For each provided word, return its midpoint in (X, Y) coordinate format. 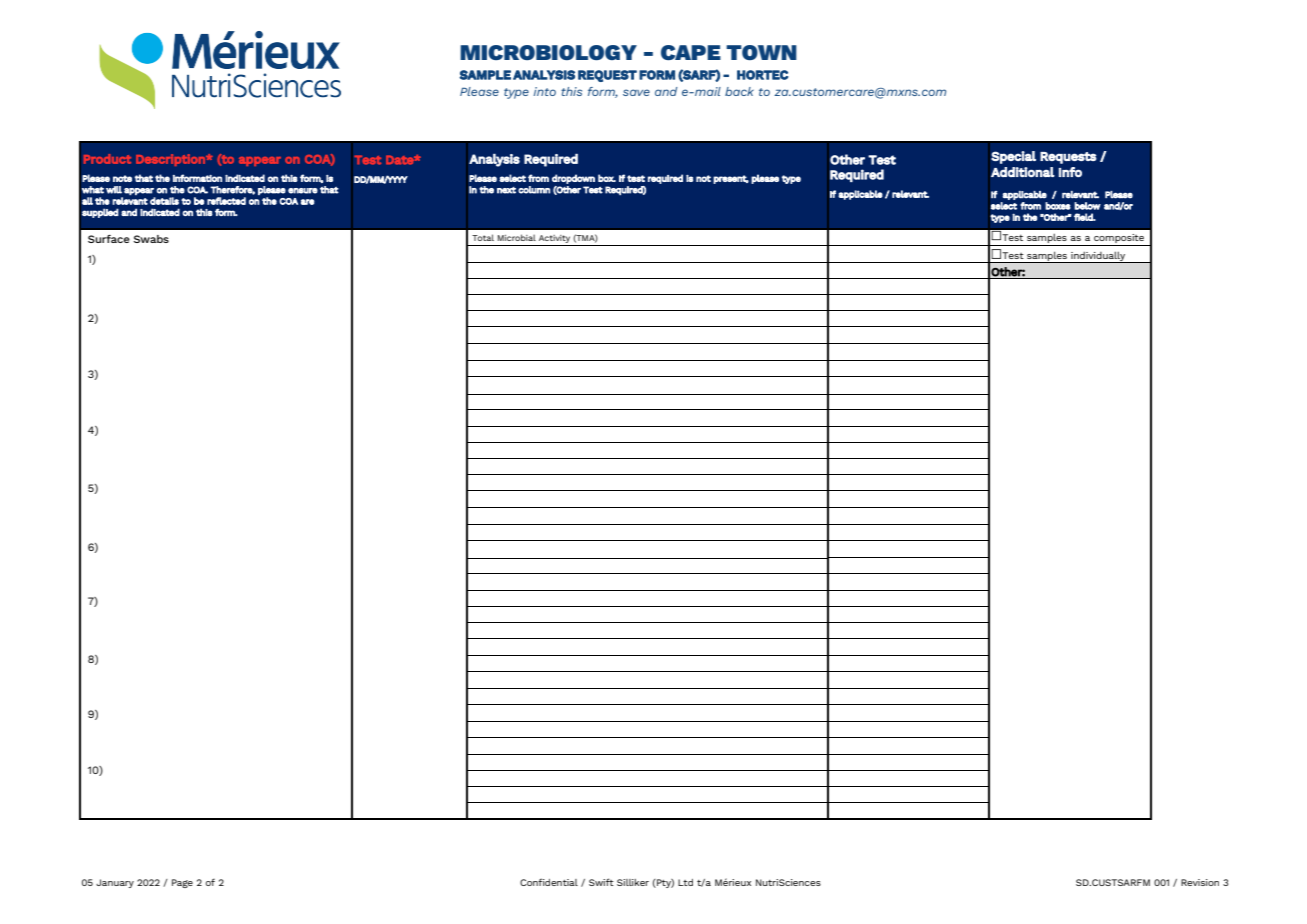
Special (1013, 157)
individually (1098, 257)
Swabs (151, 239)
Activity (554, 239)
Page (182, 883)
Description (171, 160)
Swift (601, 882)
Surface (109, 239)
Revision (1200, 882)
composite (1119, 240)
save (636, 92)
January (115, 883)
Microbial (517, 237)
